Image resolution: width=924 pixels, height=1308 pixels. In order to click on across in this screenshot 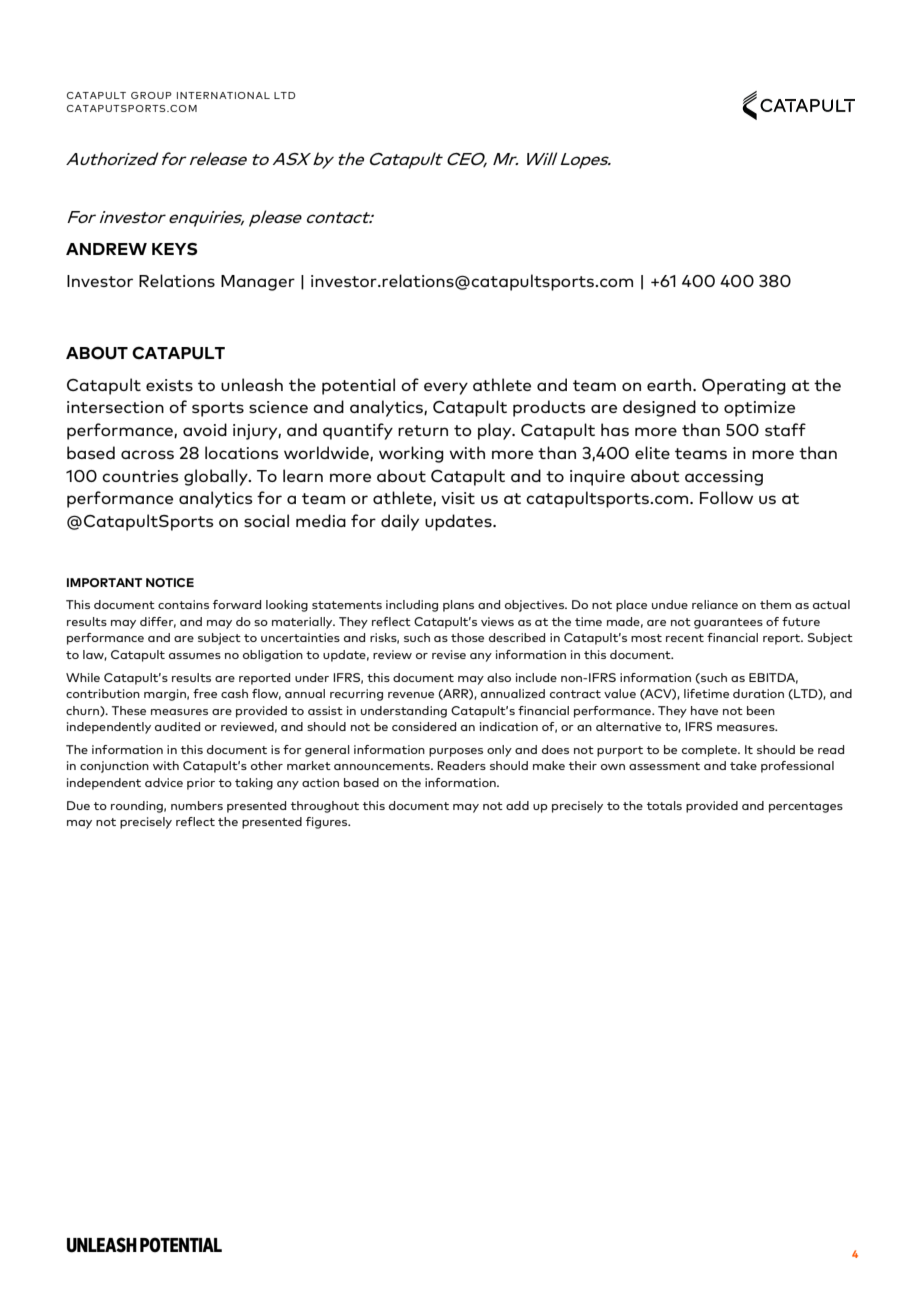, I will do `click(147, 454)`.
